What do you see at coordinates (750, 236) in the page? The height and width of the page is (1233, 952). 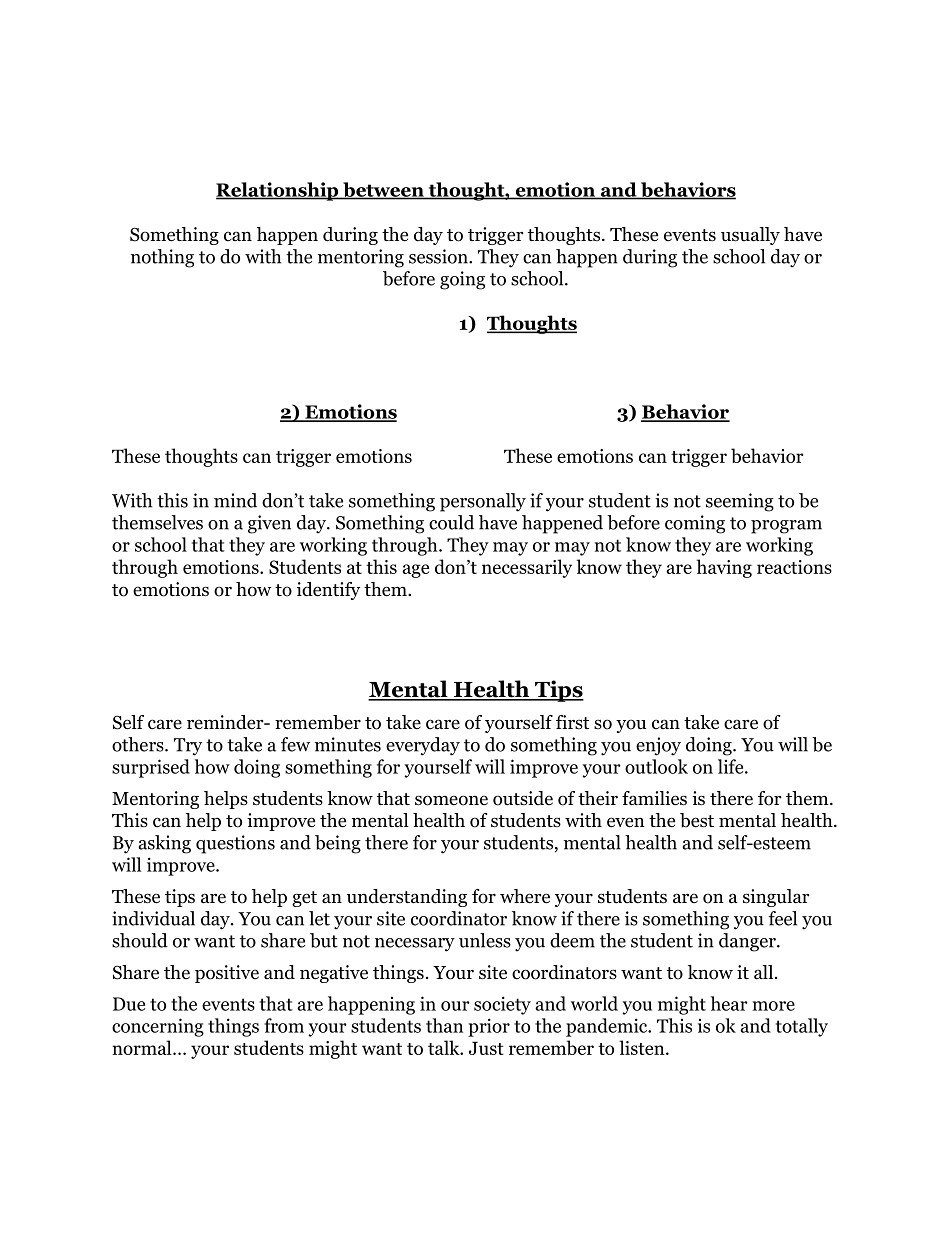 I see `usually` at bounding box center [750, 236].
